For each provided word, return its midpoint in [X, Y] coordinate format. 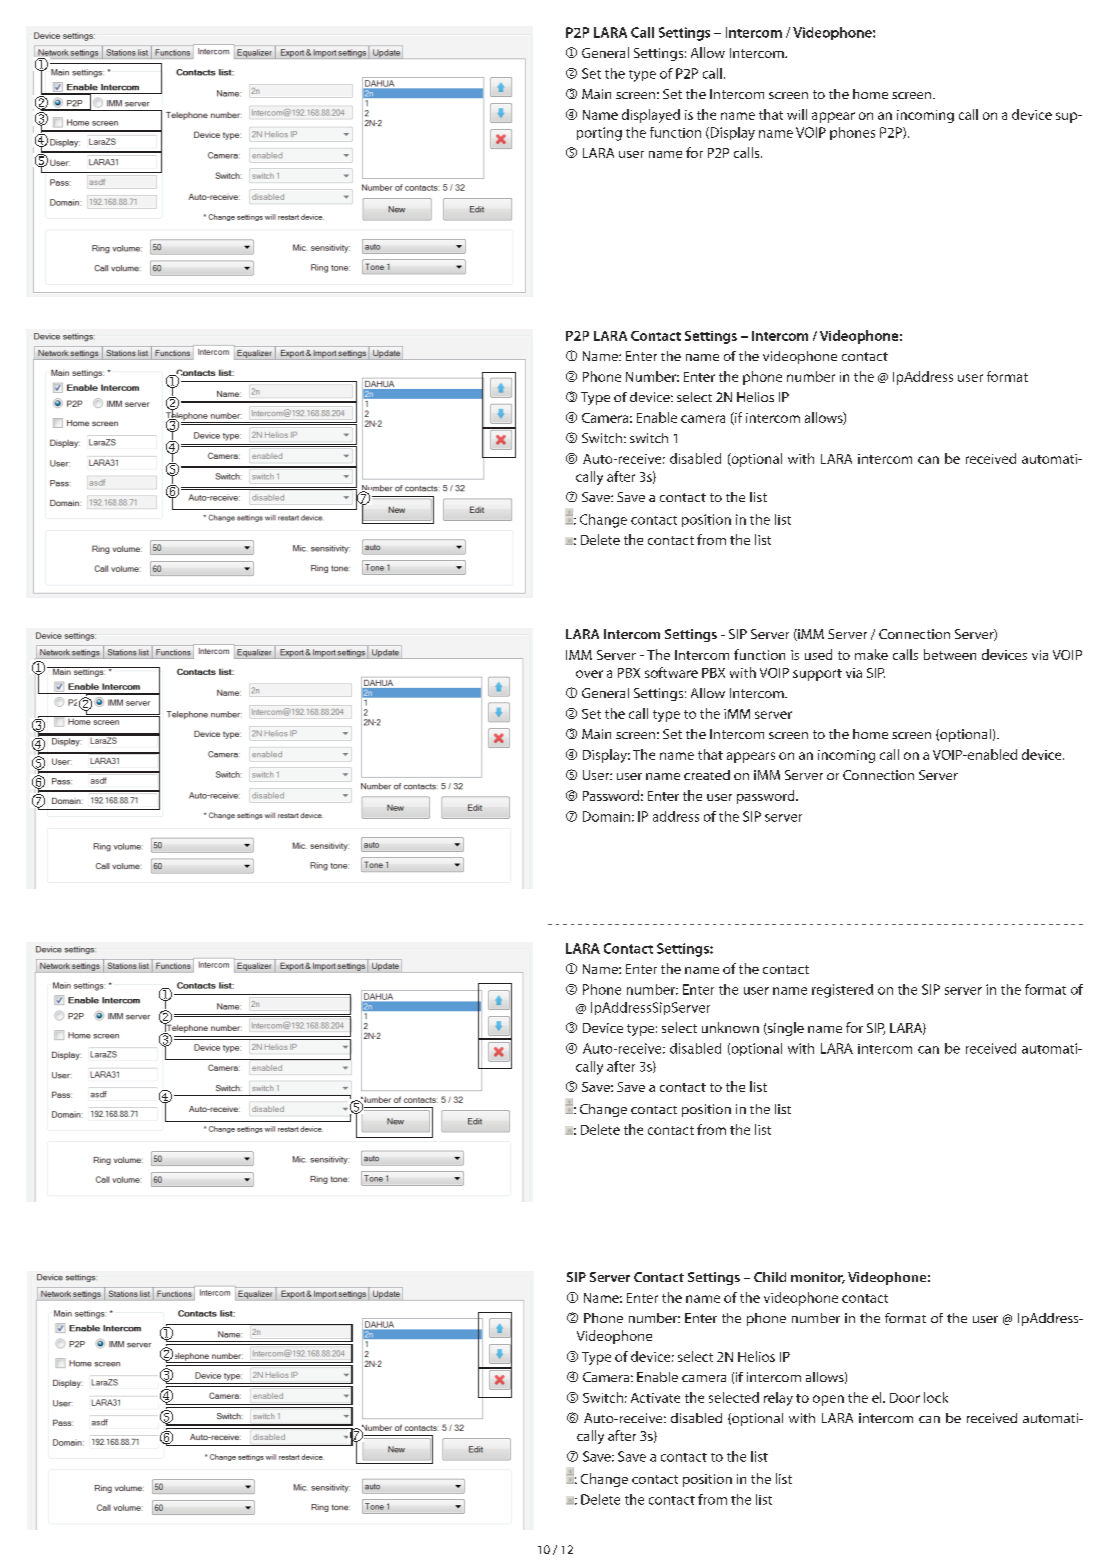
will [797, 114]
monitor [818, 1278]
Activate [655, 1398]
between [950, 654]
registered [842, 991]
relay [778, 1399]
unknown [730, 1027]
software [671, 672]
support [817, 675]
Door [905, 1398]
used [818, 654]
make [871, 654]
